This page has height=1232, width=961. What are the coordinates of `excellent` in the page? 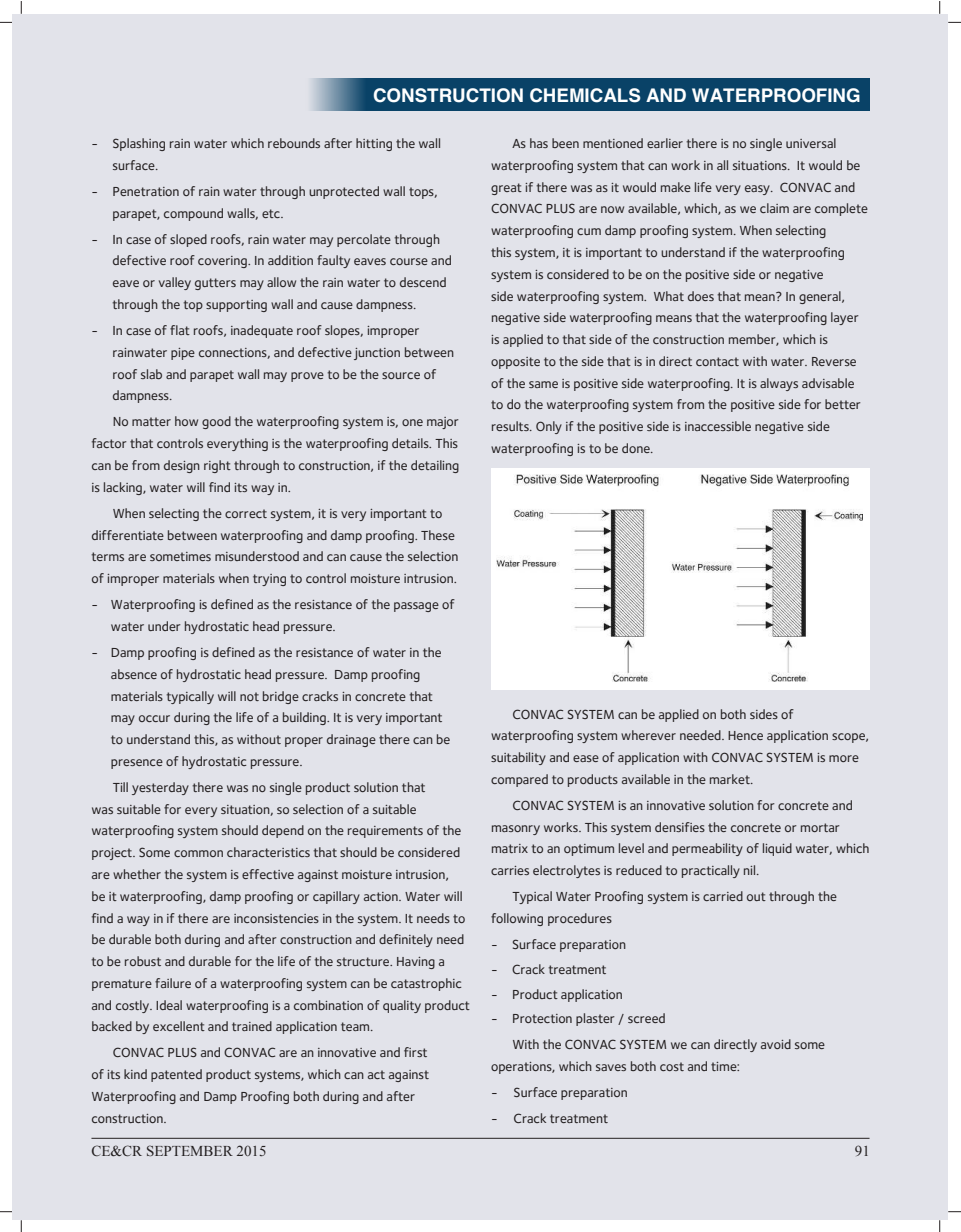 It's located at (179, 1026).
